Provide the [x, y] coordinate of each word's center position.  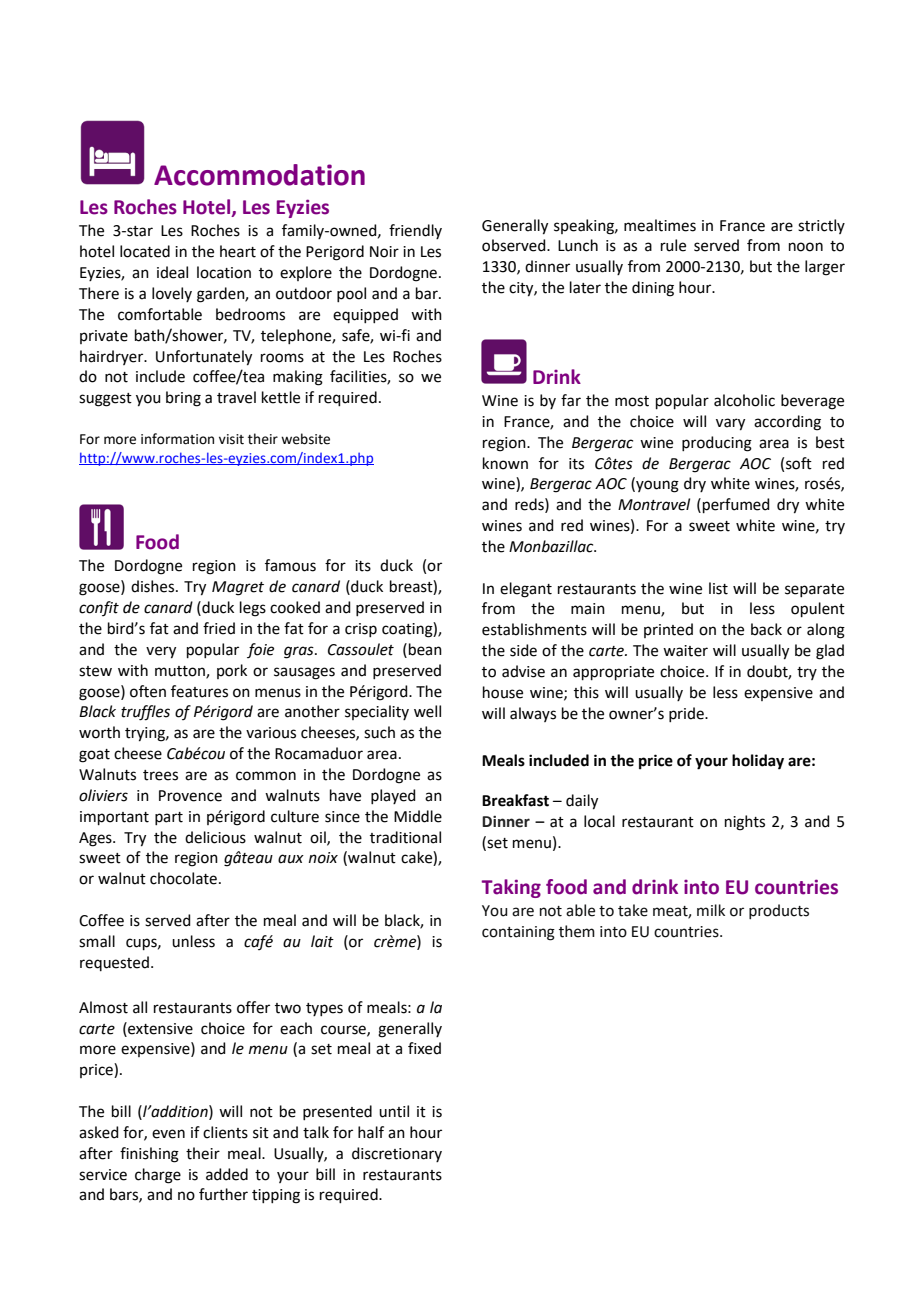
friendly [415, 231]
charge [158, 1176]
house [503, 692]
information [177, 439]
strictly [821, 226]
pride [687, 714]
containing [518, 933]
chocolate [183, 878]
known [505, 463]
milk [711, 910]
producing [717, 444]
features [199, 691]
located [145, 251]
